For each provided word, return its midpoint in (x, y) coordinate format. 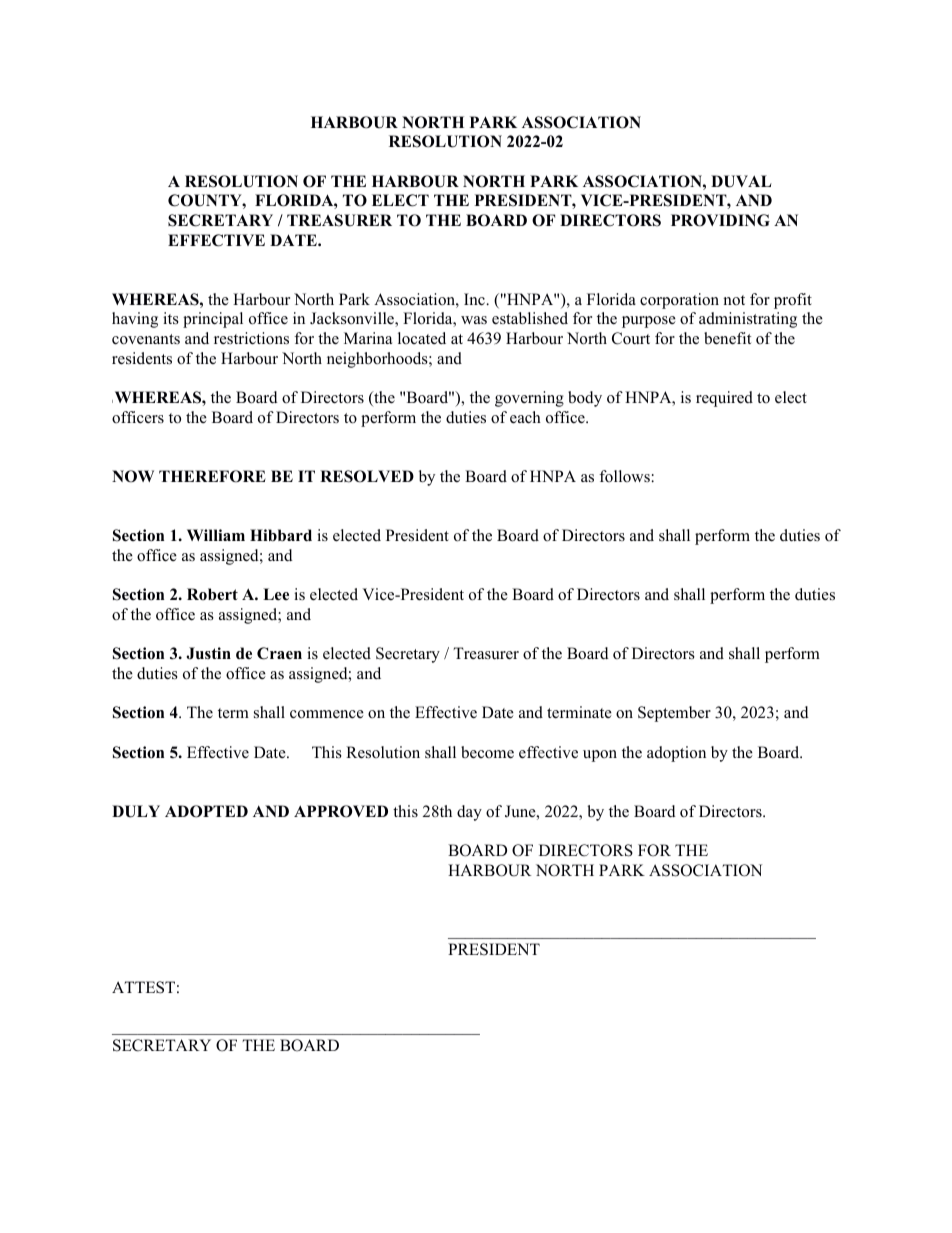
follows (625, 476)
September (674, 714)
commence (327, 714)
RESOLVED (367, 476)
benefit (727, 338)
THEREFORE (212, 476)
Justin (208, 653)
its (171, 318)
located (422, 338)
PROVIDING (720, 220)
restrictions (251, 338)
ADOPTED (206, 811)
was (474, 320)
